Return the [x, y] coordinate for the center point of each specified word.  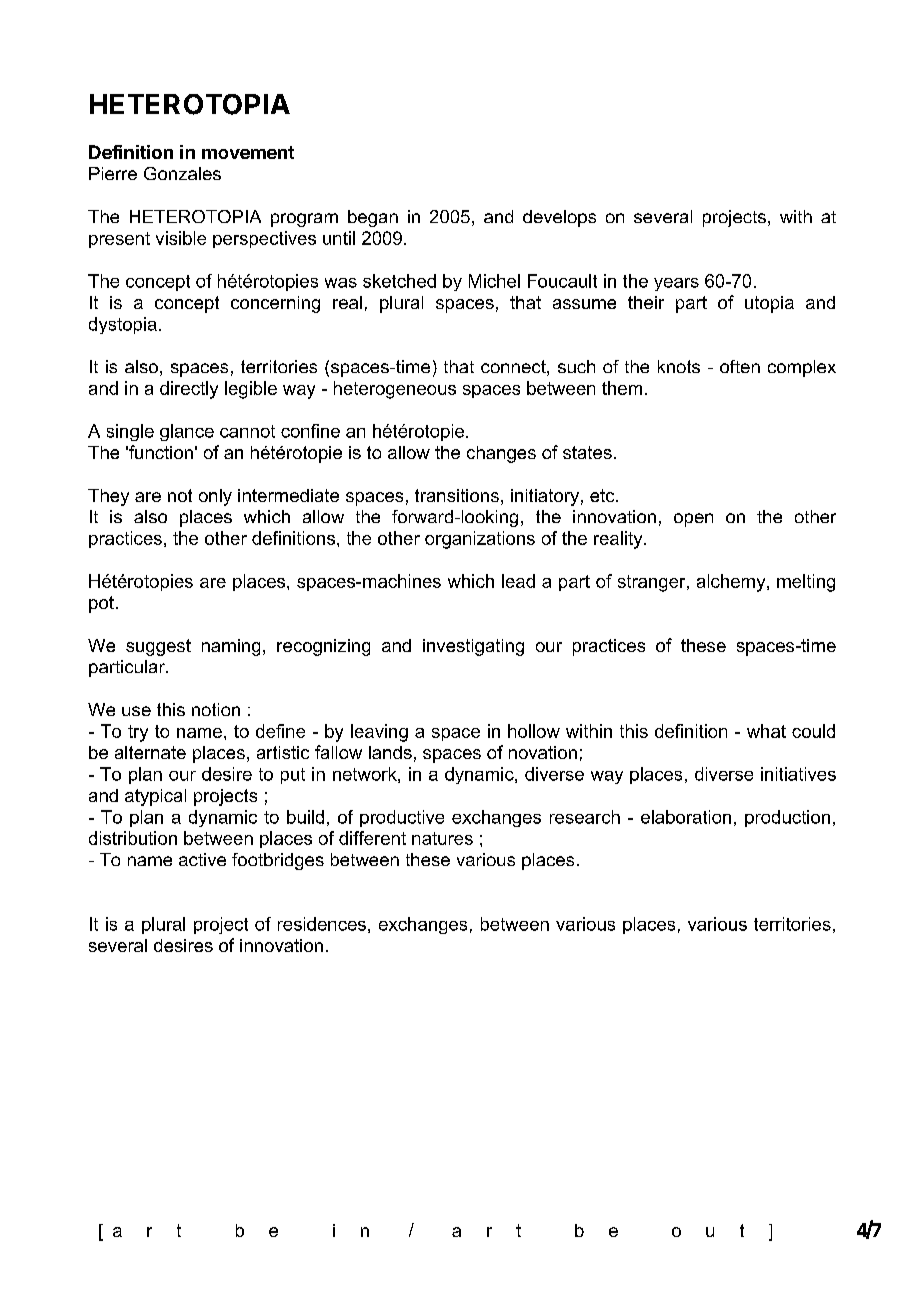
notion [216, 709]
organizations [480, 540]
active [202, 859]
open [693, 520]
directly [189, 390]
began [373, 218]
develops [559, 218]
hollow [534, 731]
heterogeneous [395, 390]
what [766, 731]
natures [442, 838]
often [740, 366]
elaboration [686, 817]
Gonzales [182, 173]
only [215, 497]
